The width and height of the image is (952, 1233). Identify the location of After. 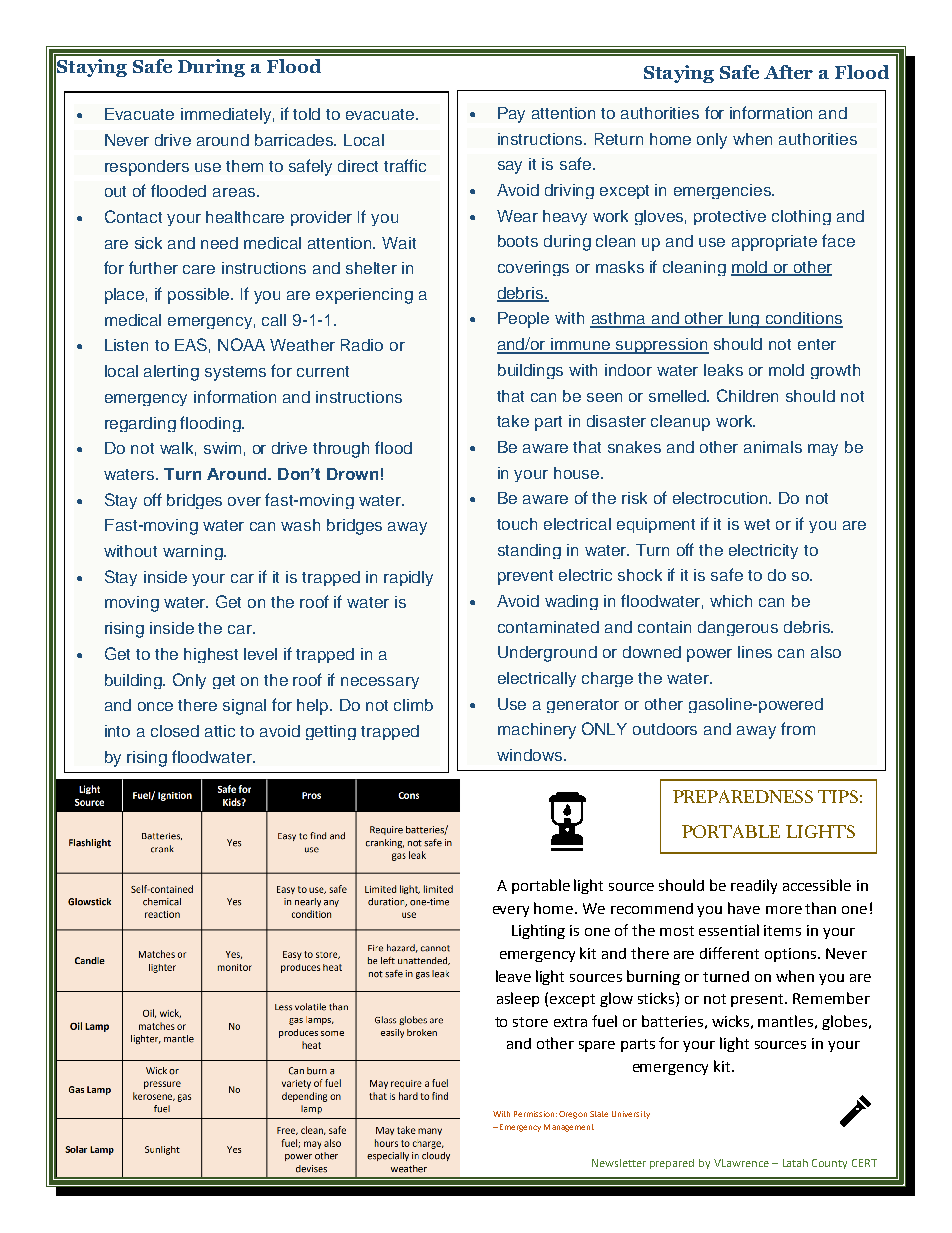
(788, 72).
